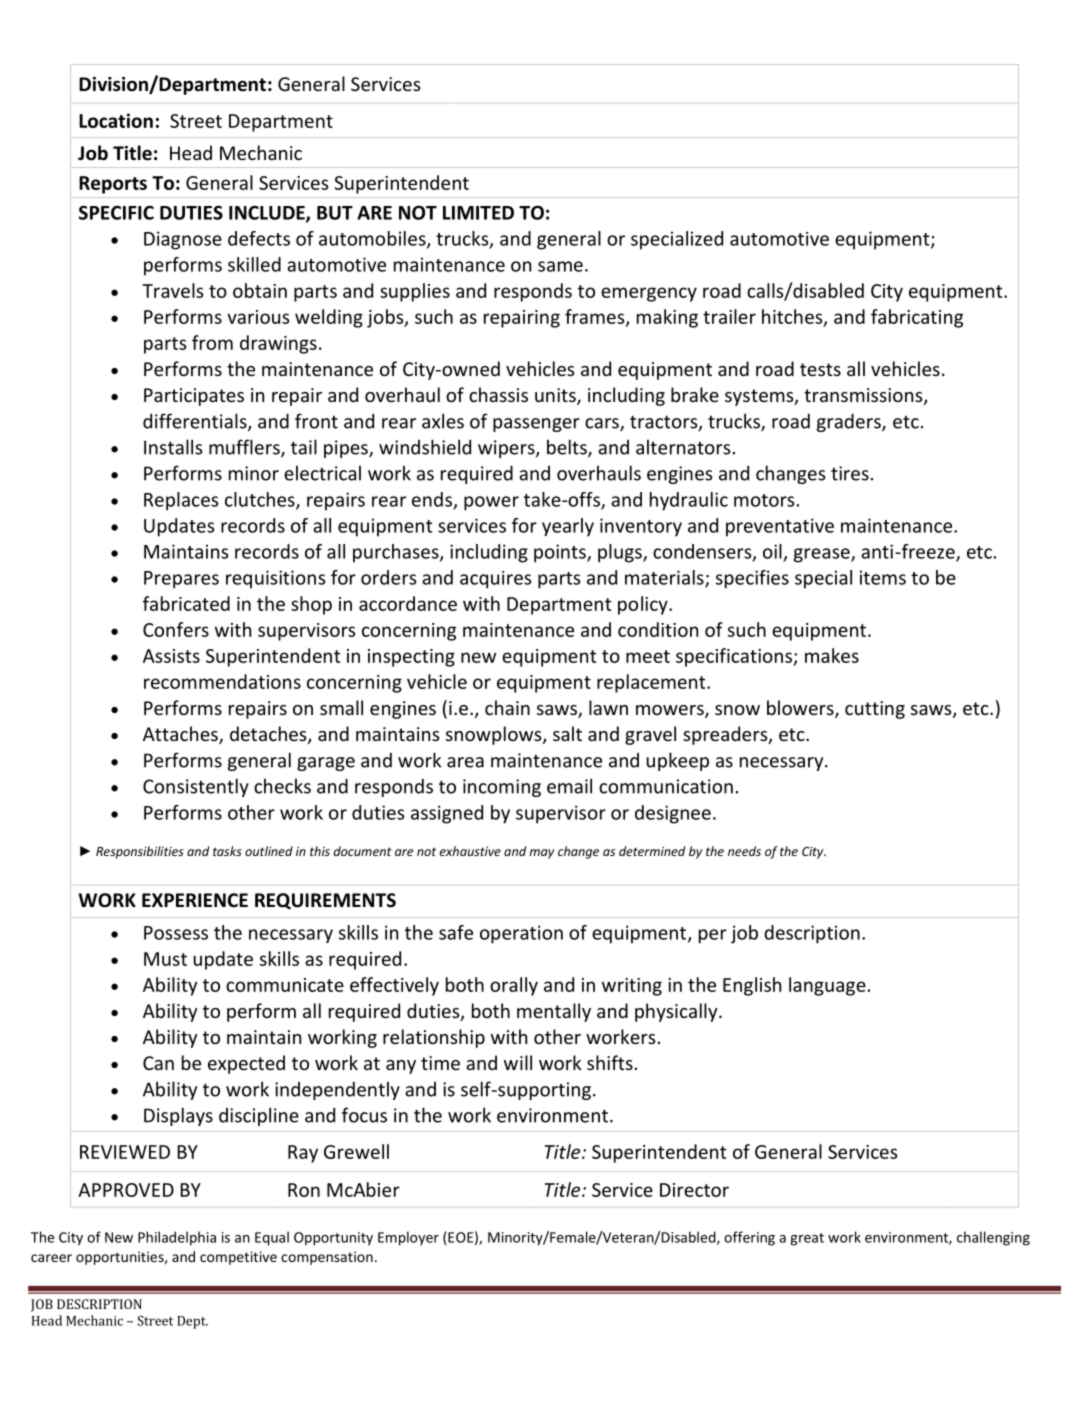  I want to click on Reports, so click(113, 185).
